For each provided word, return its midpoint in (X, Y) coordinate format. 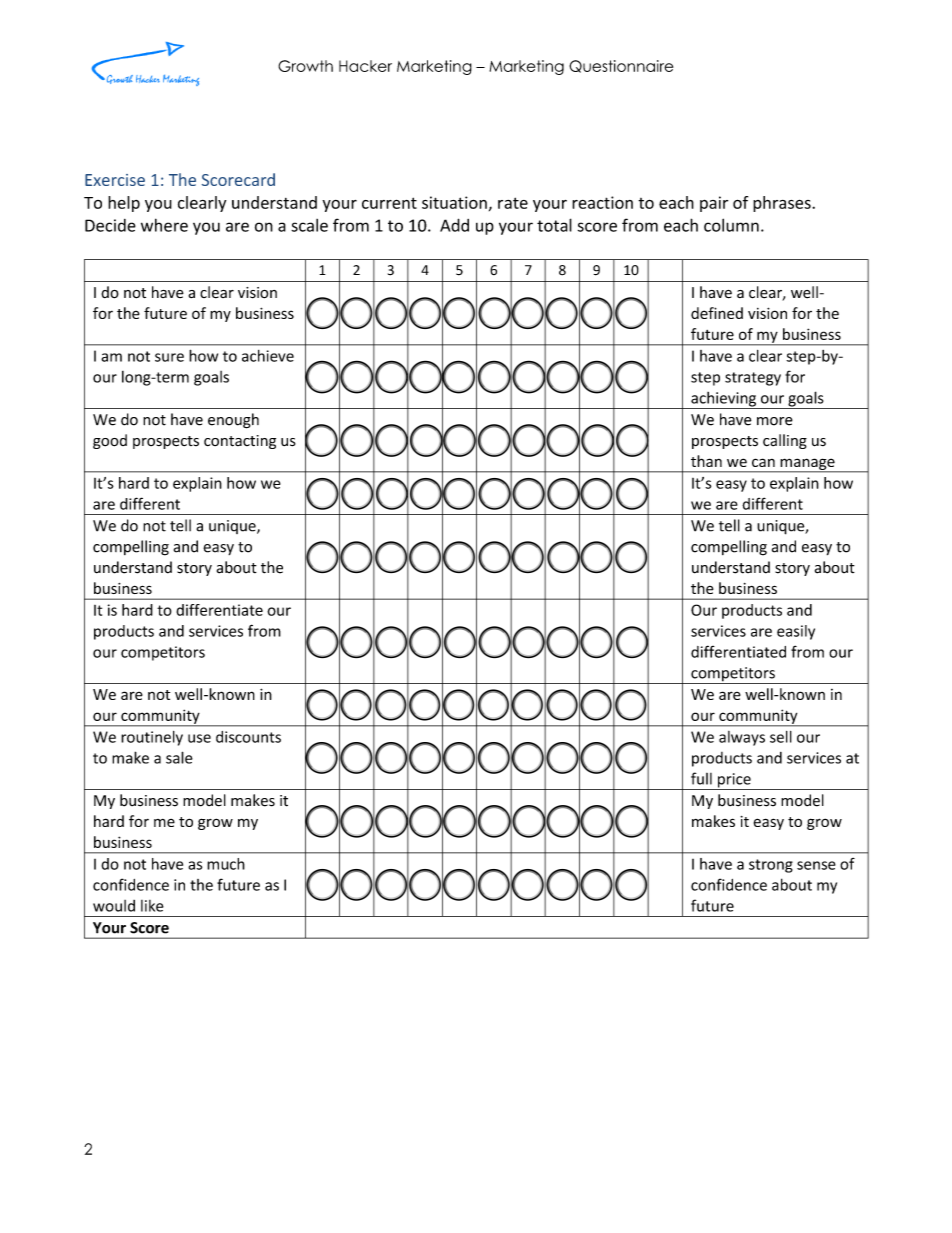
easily (796, 632)
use (199, 738)
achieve (268, 356)
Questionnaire (621, 66)
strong (771, 866)
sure (169, 357)
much (226, 864)
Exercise (115, 180)
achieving (724, 400)
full (701, 778)
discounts (248, 737)
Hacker (365, 66)
